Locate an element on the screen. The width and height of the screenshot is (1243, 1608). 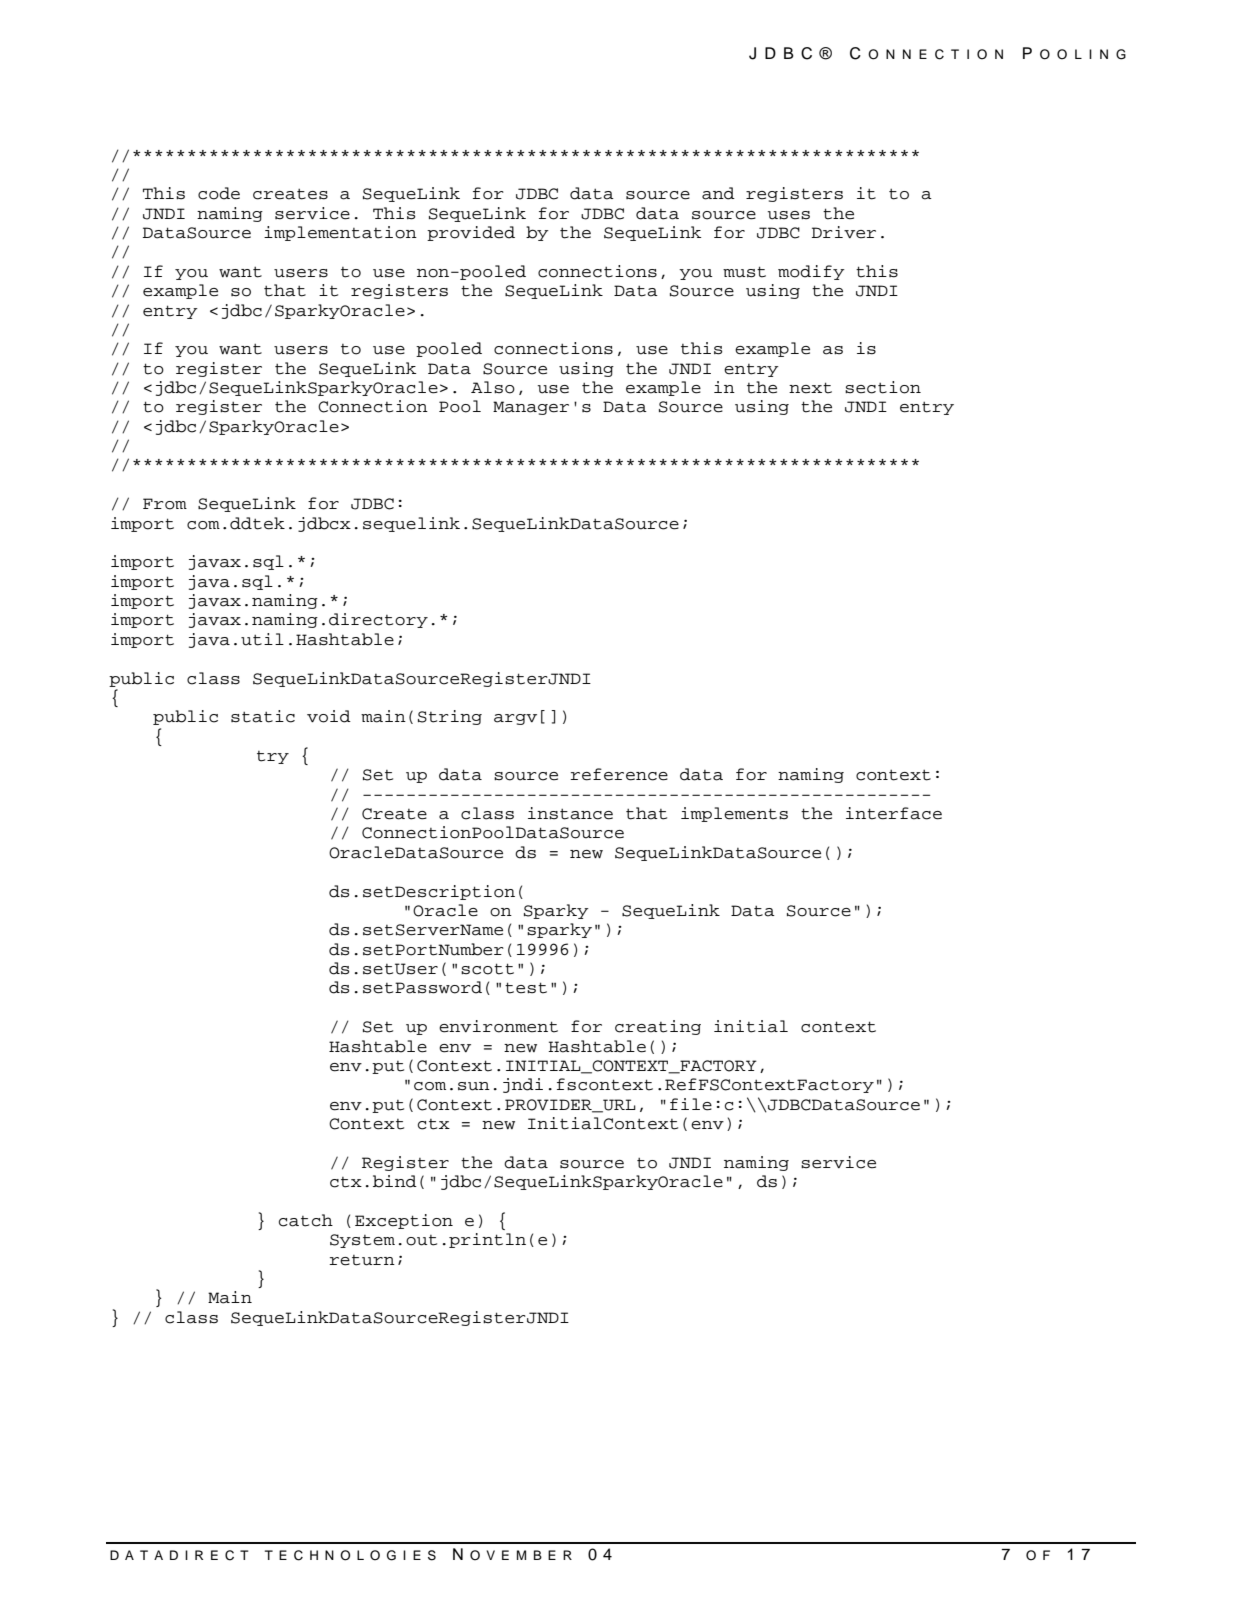
creating is located at coordinates (658, 1027).
